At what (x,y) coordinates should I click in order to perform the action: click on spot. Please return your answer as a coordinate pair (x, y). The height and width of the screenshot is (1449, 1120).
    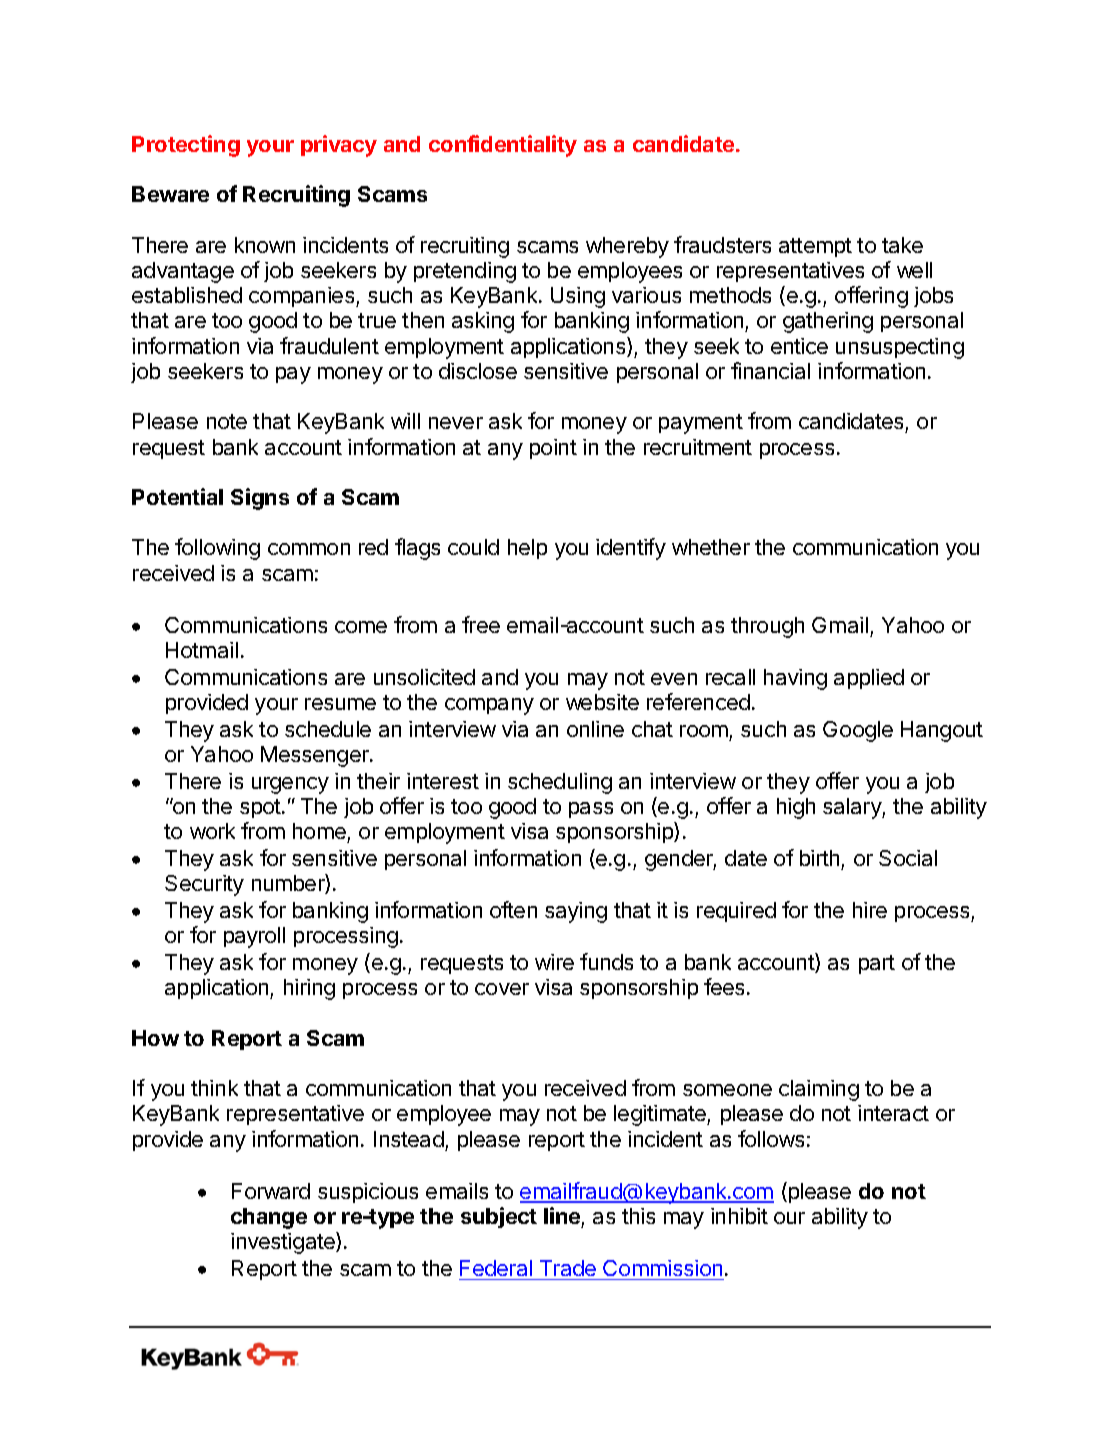
    Looking at the image, I should click on (261, 808).
